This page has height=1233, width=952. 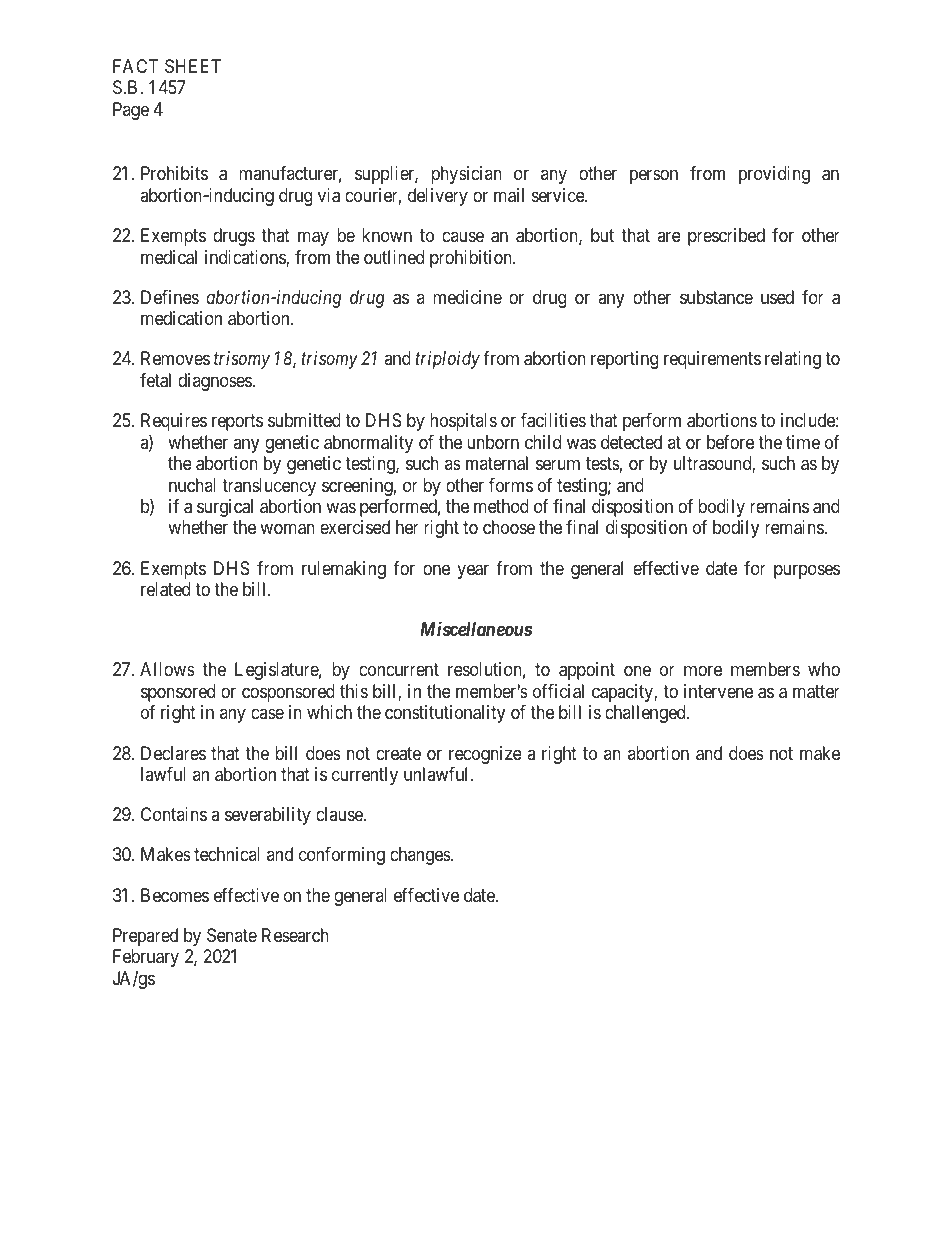 I want to click on changes, so click(x=421, y=856).
